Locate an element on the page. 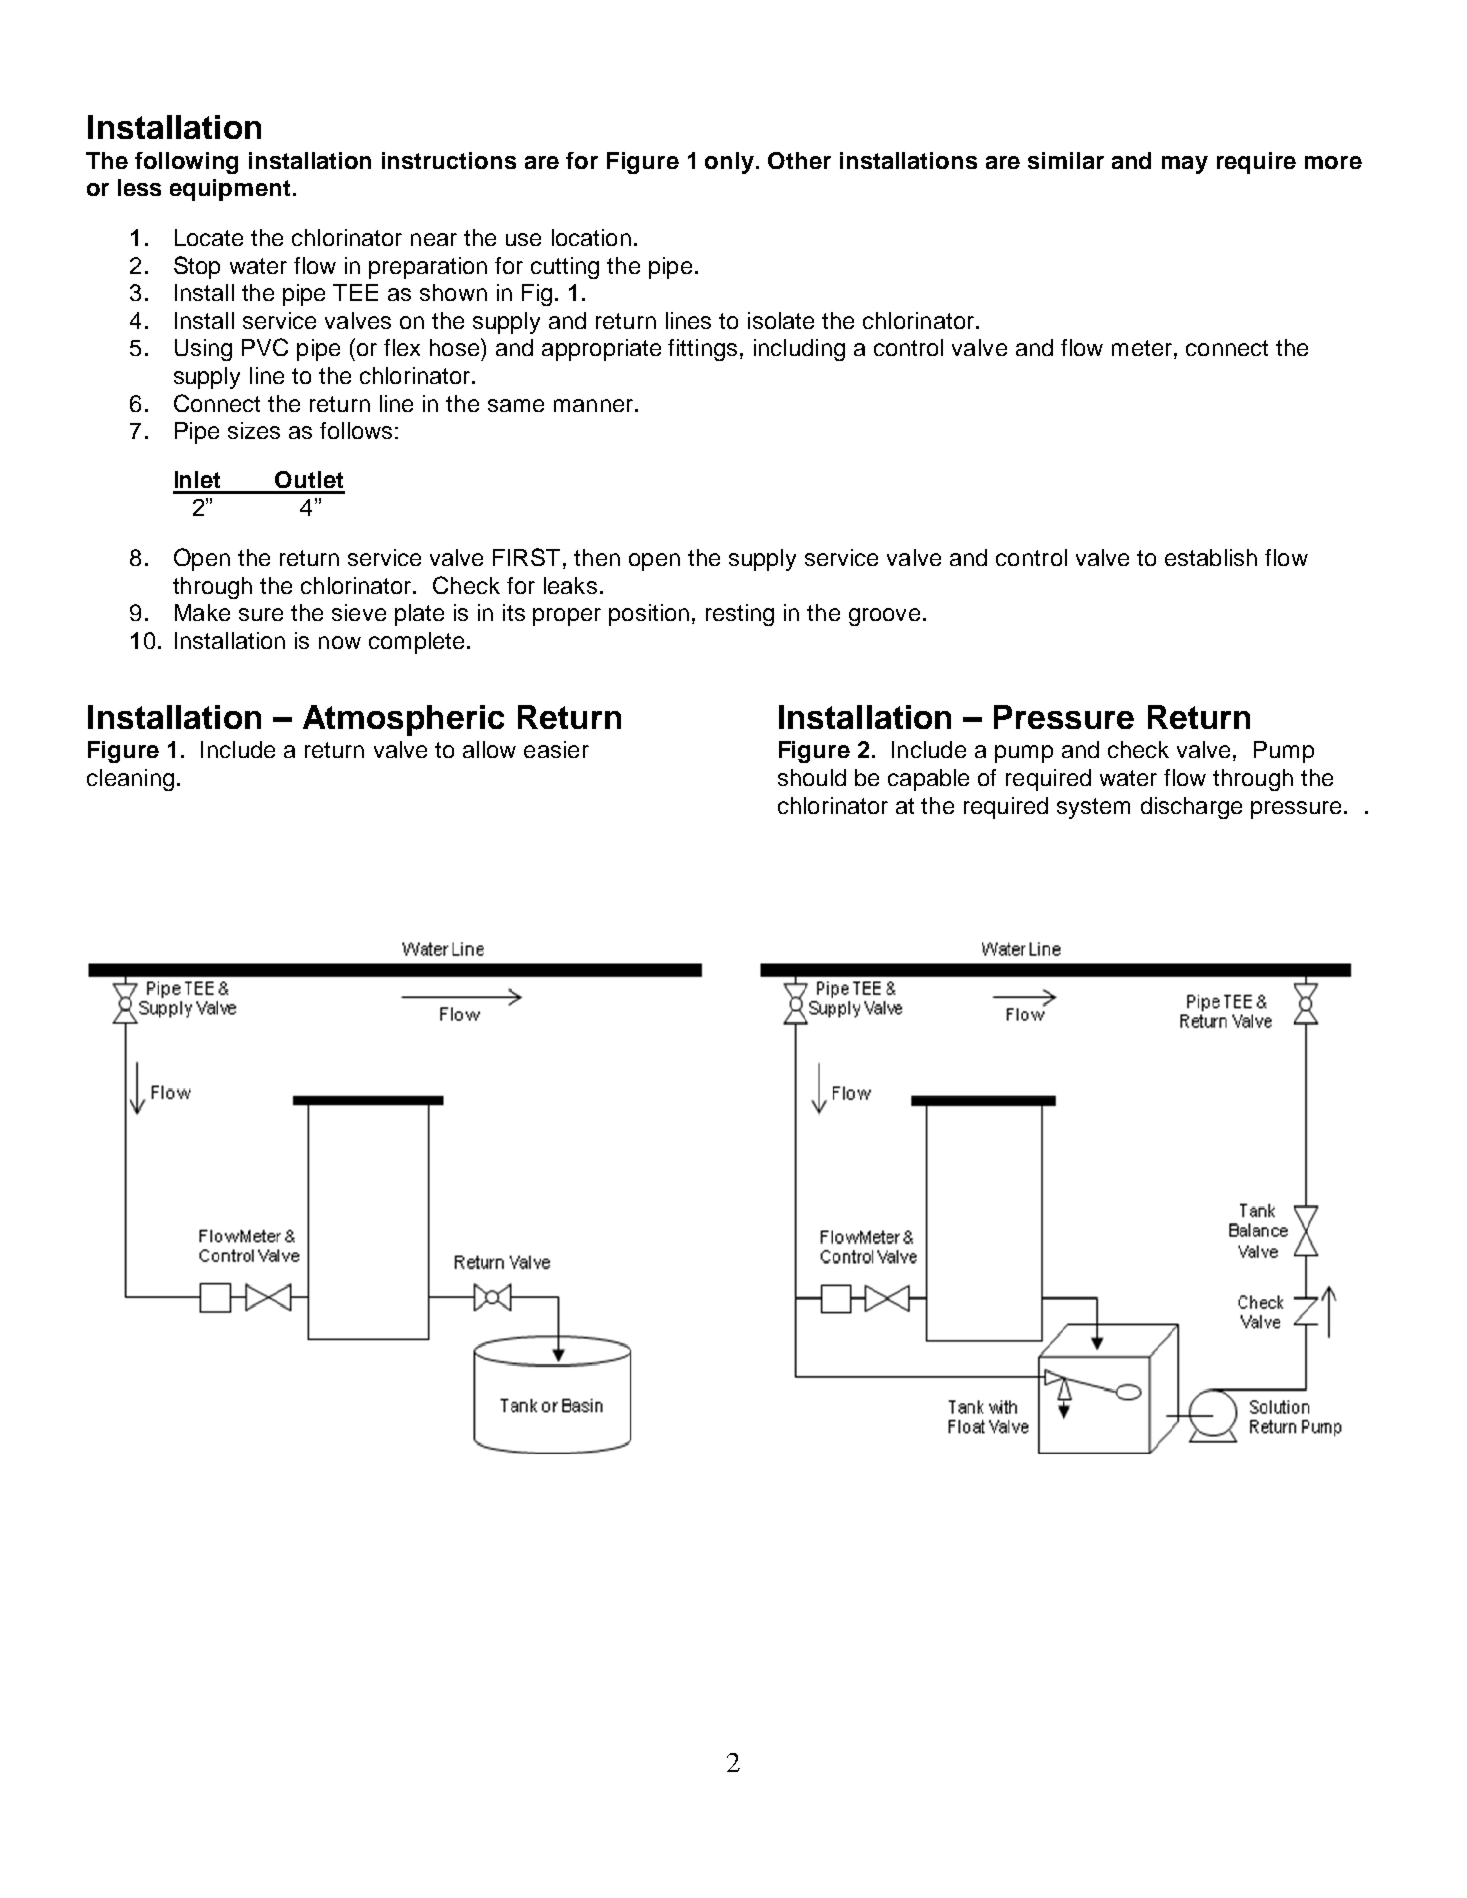 This document has width=1467, height=1898. then is located at coordinates (597, 557).
